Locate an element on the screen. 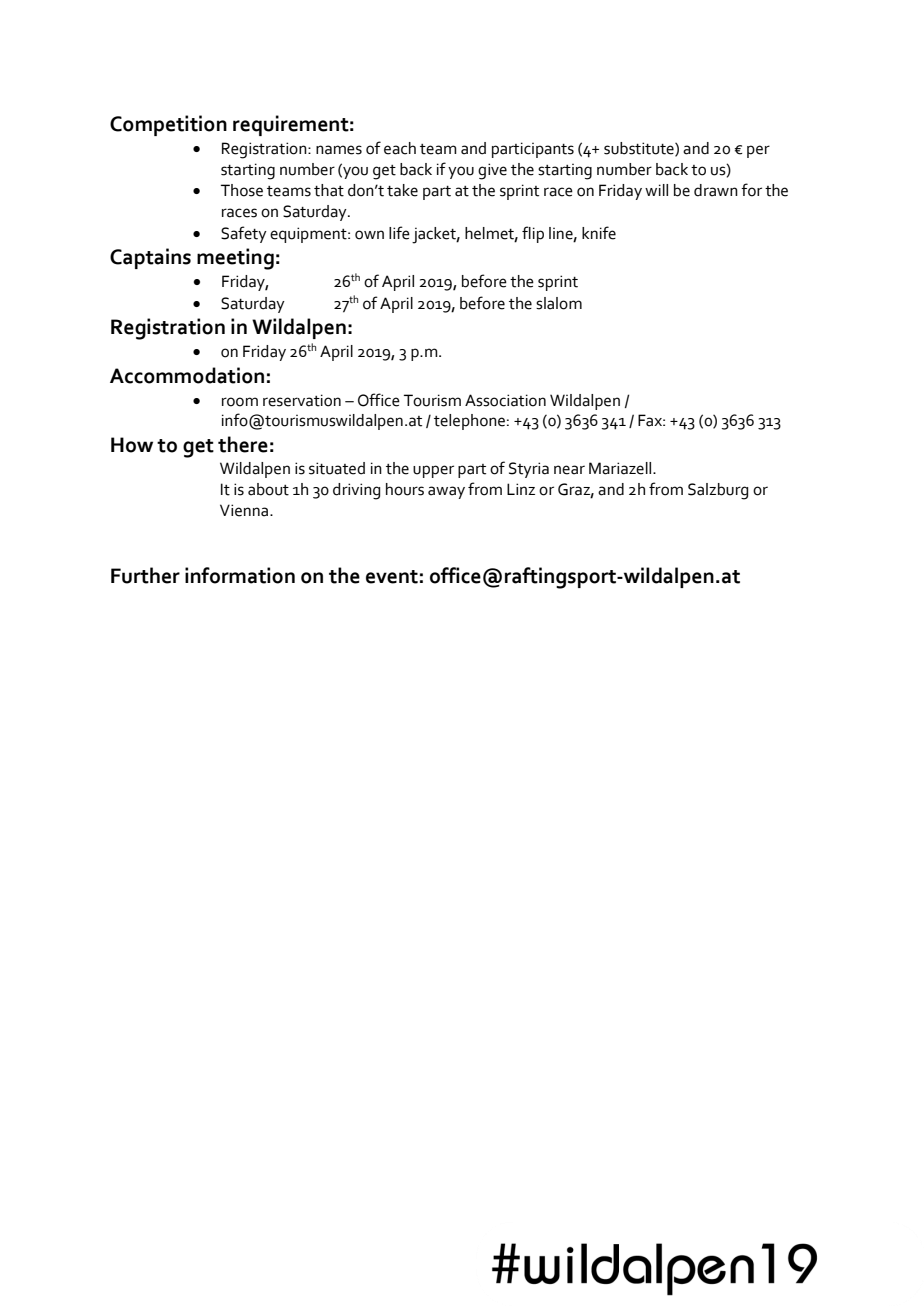 This screenshot has height=1308, width=924. meeting is located at coordinates (235, 259).
